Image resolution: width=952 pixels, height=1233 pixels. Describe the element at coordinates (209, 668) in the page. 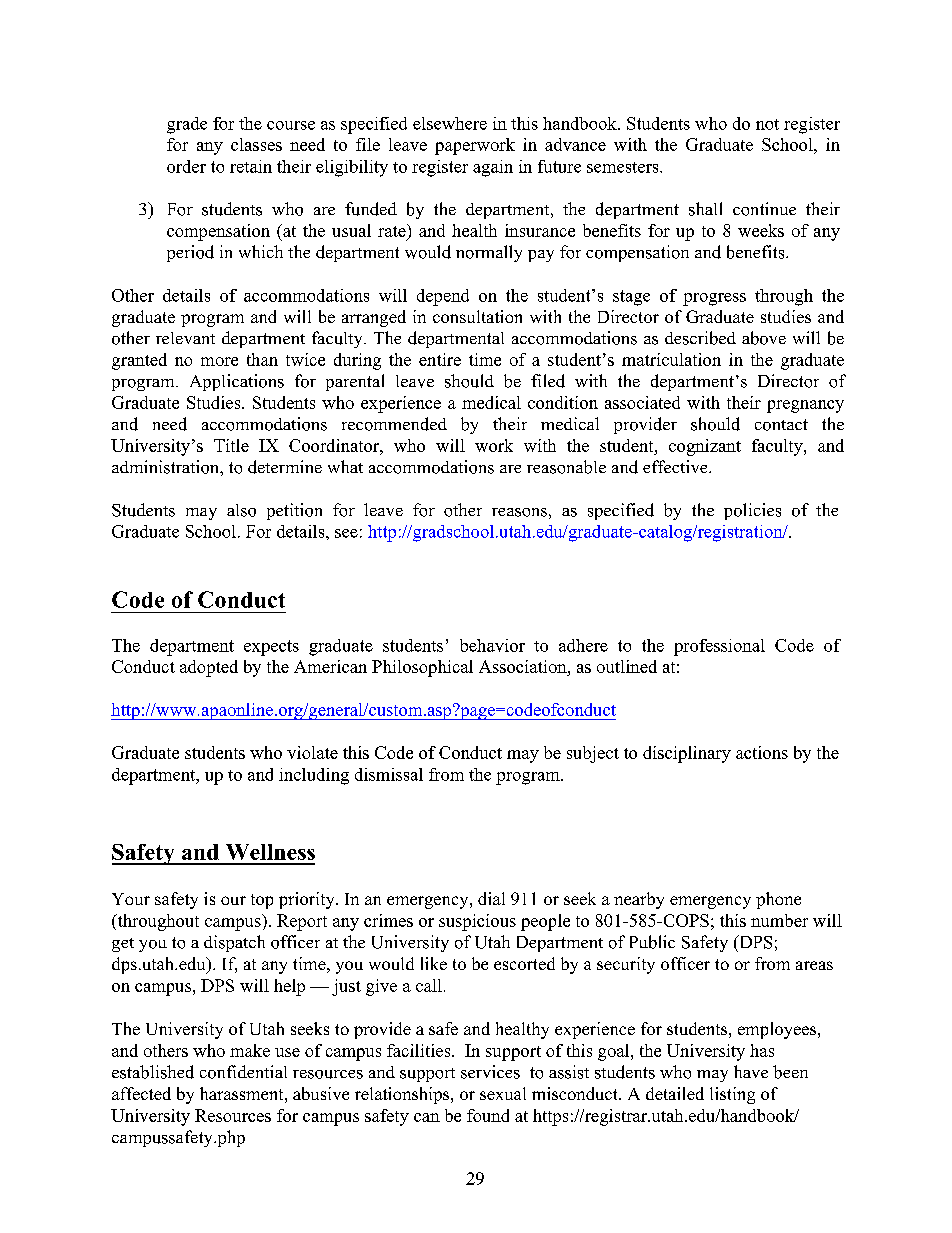

I see `adopted` at that location.
